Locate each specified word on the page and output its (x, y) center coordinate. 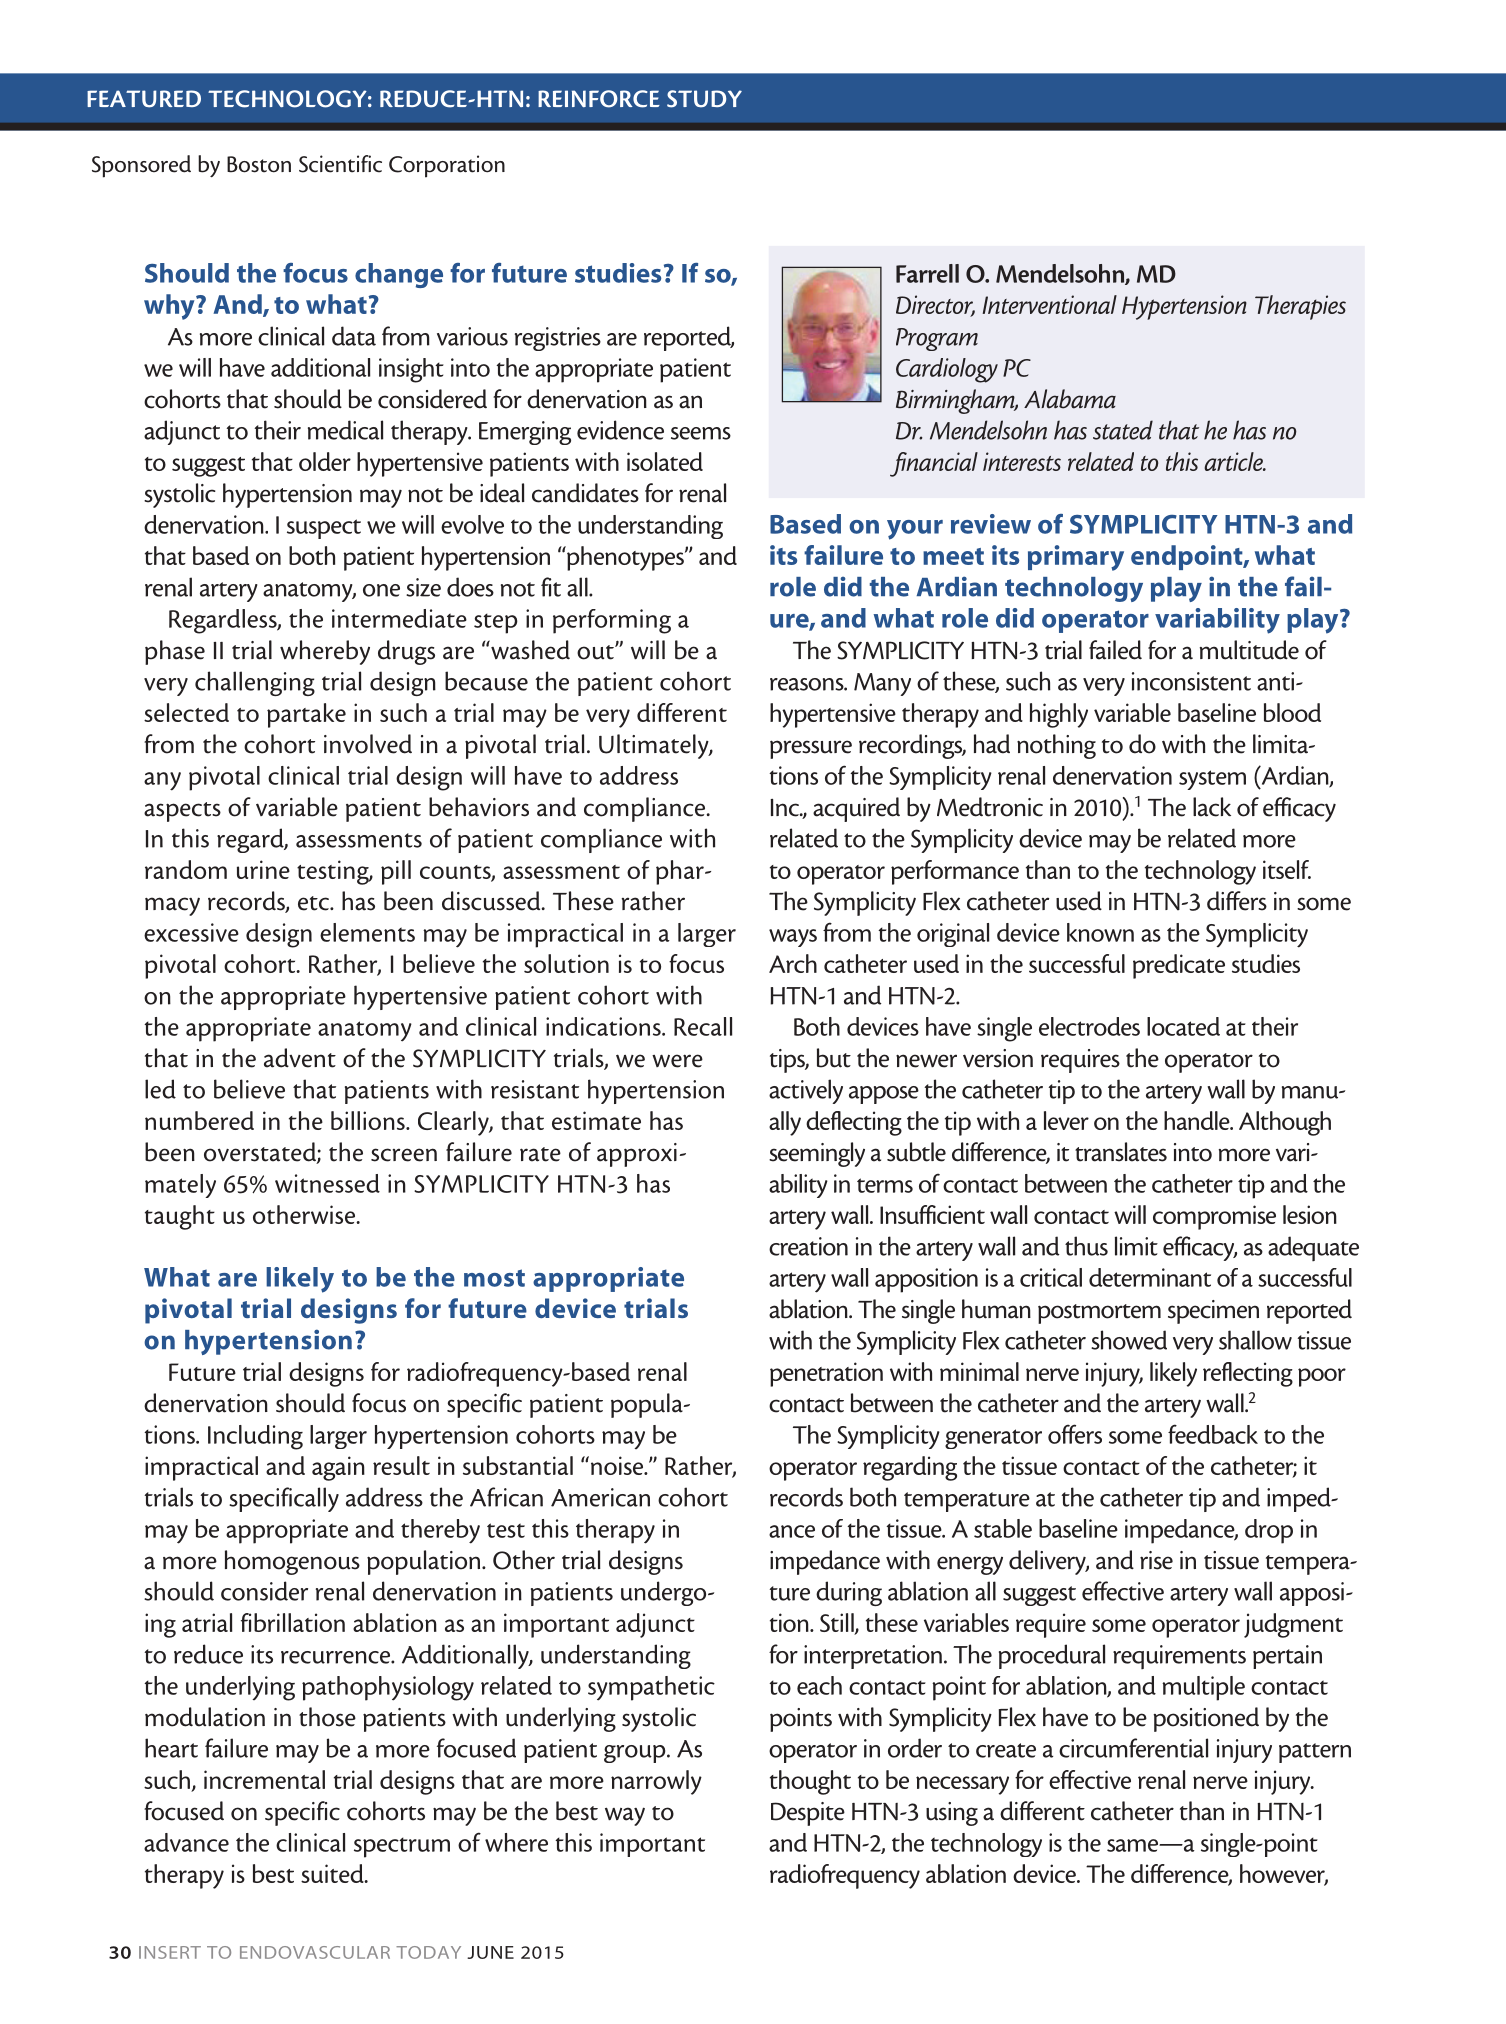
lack (1212, 807)
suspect (324, 529)
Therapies (1300, 307)
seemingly (817, 1154)
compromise (1214, 1217)
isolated (665, 461)
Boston (259, 164)
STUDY (704, 99)
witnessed (327, 1183)
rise (1156, 1560)
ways (793, 938)
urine (263, 869)
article (1234, 461)
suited (333, 1873)
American (600, 1497)
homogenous (292, 1562)
